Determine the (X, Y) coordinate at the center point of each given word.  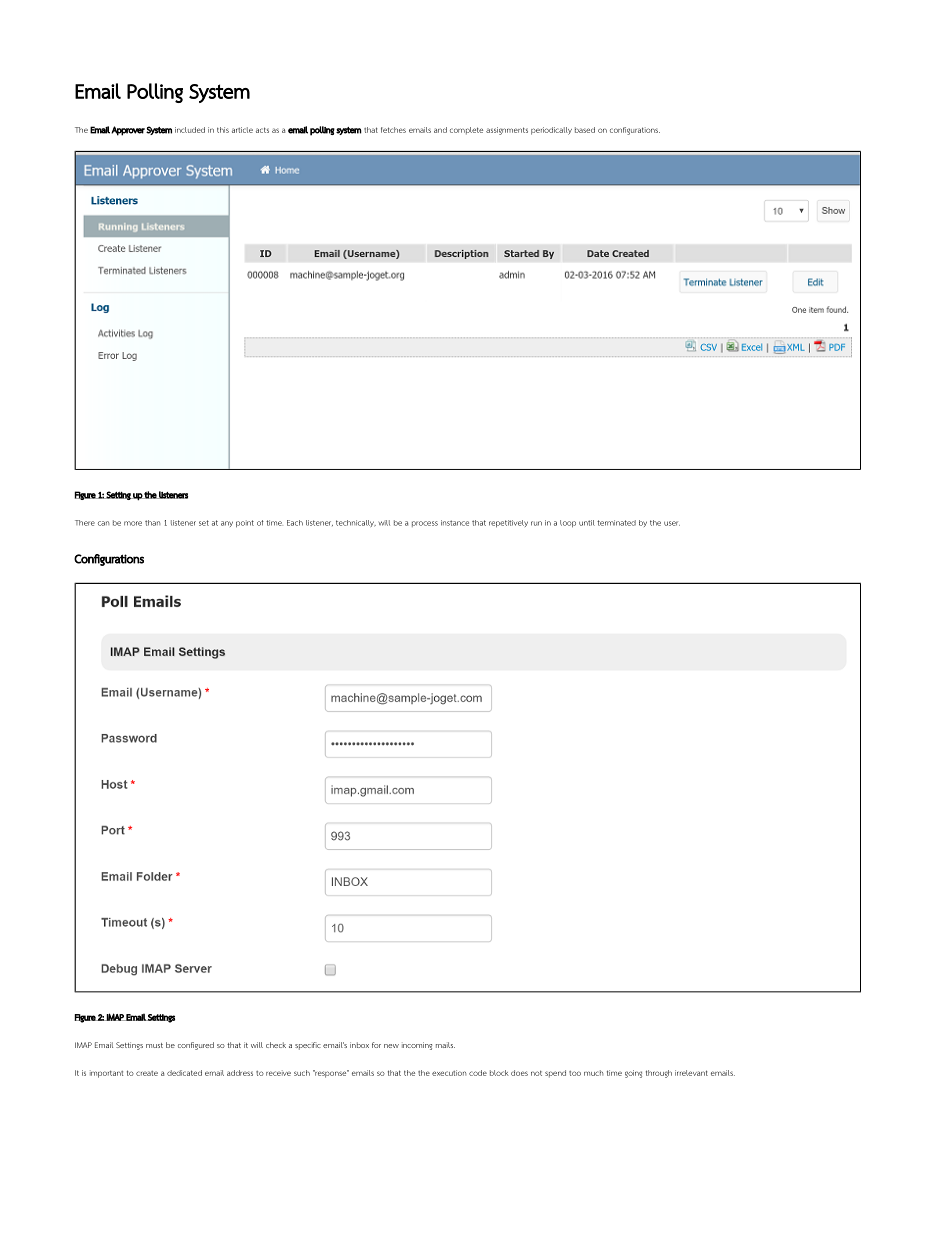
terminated (616, 523)
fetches (393, 130)
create (147, 1073)
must (154, 1045)
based (585, 130)
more (133, 523)
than (152, 523)
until (587, 523)
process (425, 524)
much (593, 1073)
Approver (128, 131)
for (376, 1045)
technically (356, 523)
